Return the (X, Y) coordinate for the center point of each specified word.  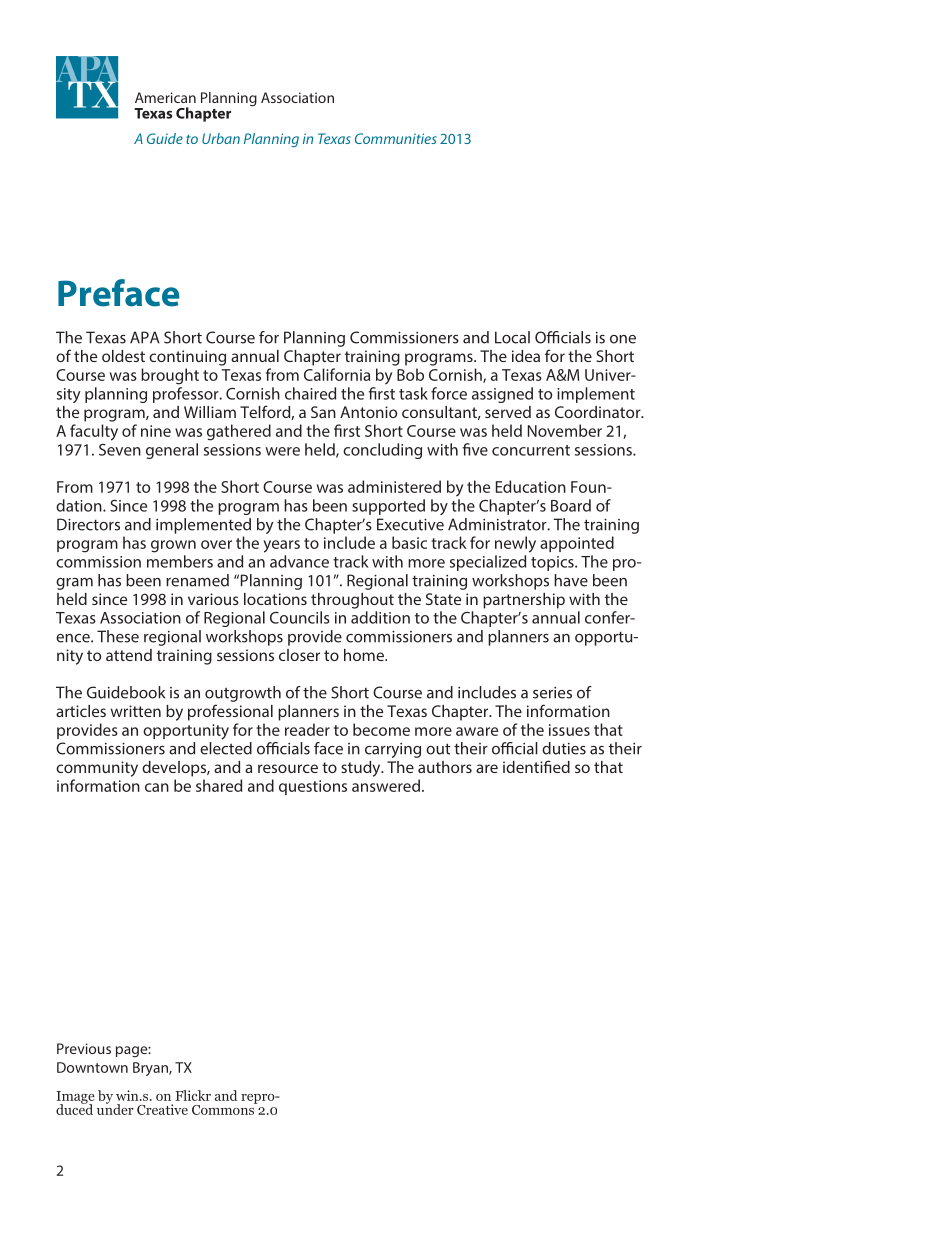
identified (536, 766)
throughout (352, 601)
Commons (224, 1108)
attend (129, 655)
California (337, 374)
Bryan (151, 1069)
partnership (524, 601)
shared (219, 785)
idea (526, 356)
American (165, 97)
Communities (396, 138)
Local (512, 337)
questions (313, 787)
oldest (123, 356)
